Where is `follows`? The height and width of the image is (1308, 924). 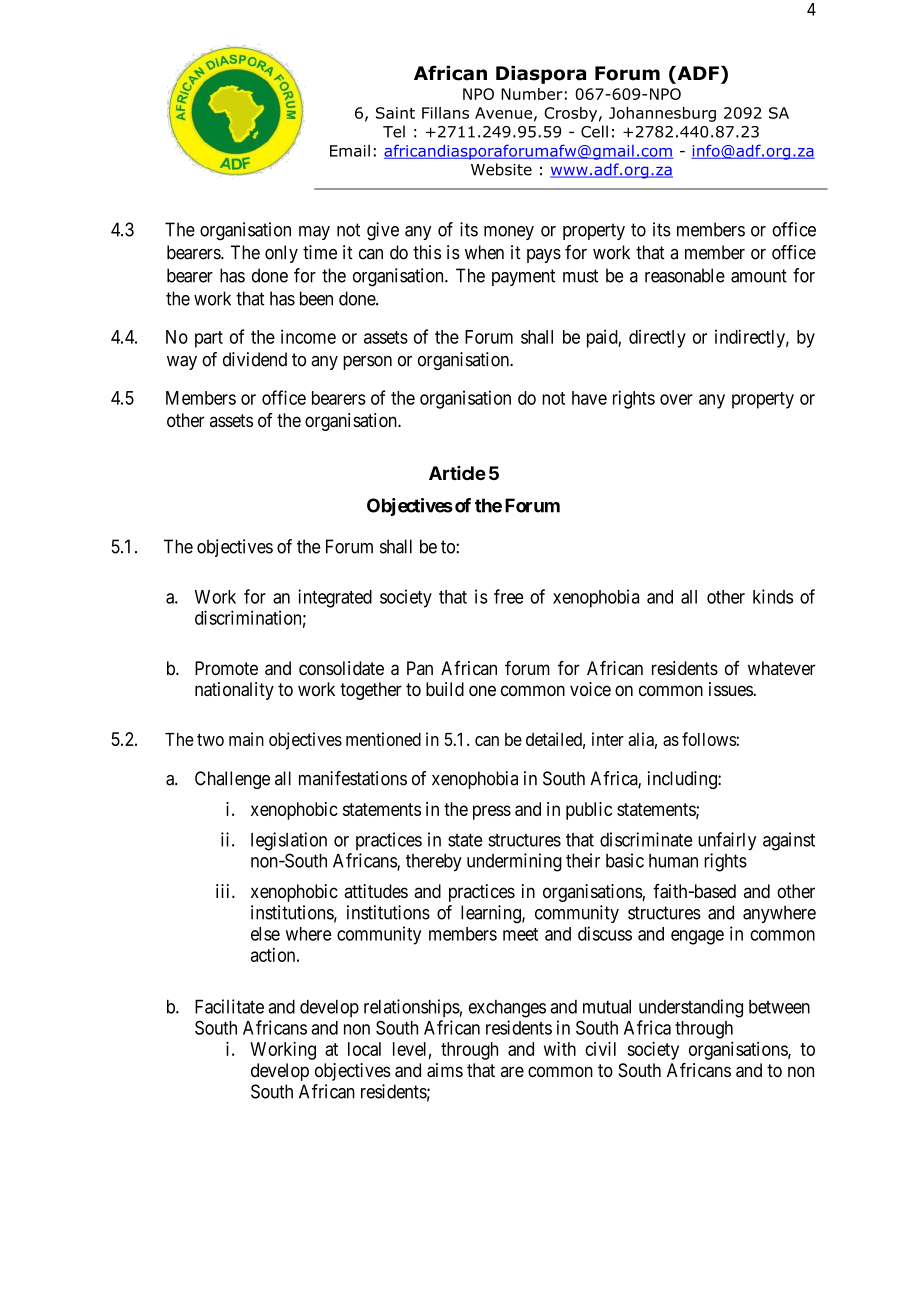 follows is located at coordinates (709, 739).
